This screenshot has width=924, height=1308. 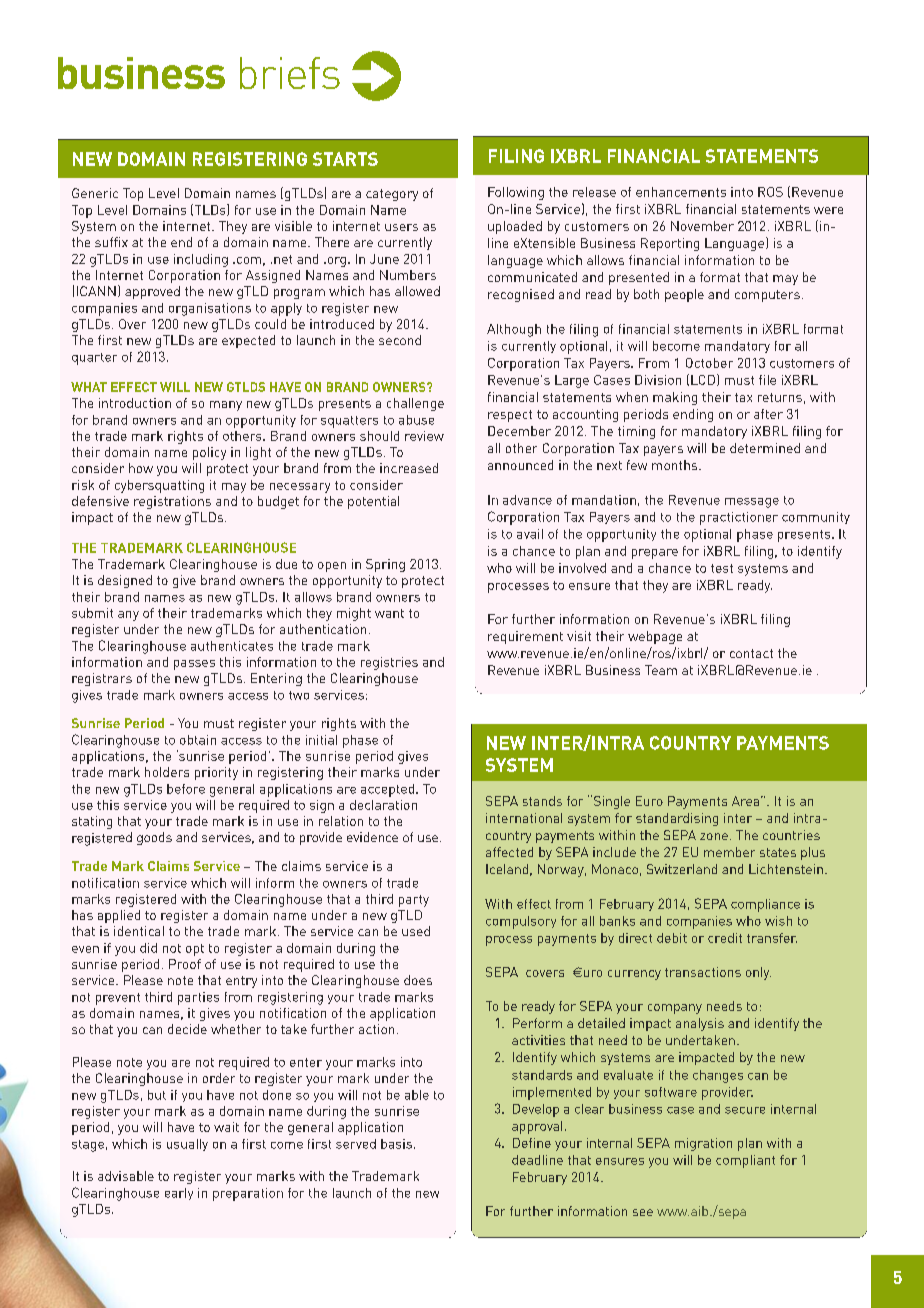 I want to click on requirement, so click(x=525, y=637).
